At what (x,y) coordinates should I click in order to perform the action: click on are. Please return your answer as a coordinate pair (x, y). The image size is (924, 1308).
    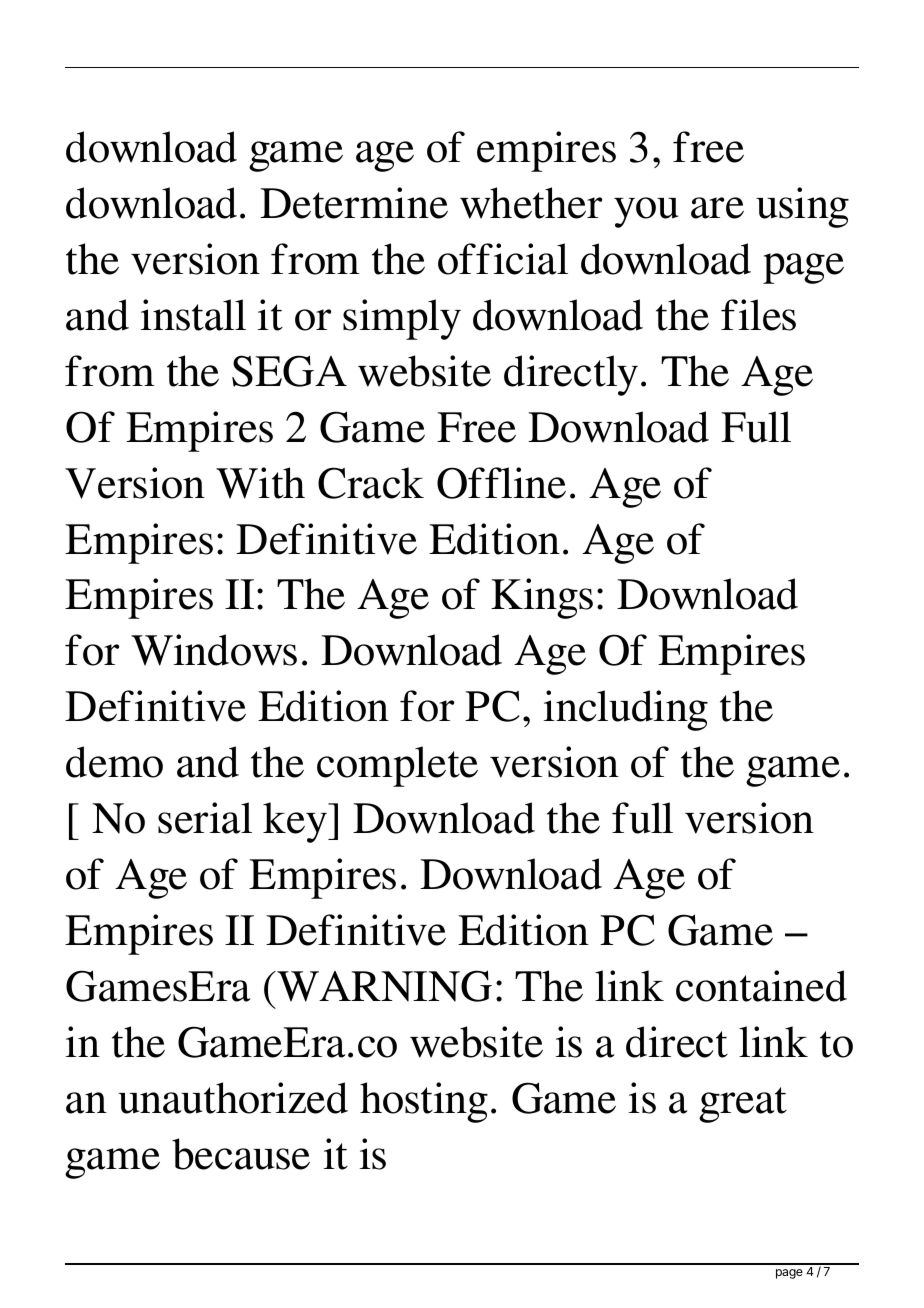
    Looking at the image, I should click on (717, 208).
